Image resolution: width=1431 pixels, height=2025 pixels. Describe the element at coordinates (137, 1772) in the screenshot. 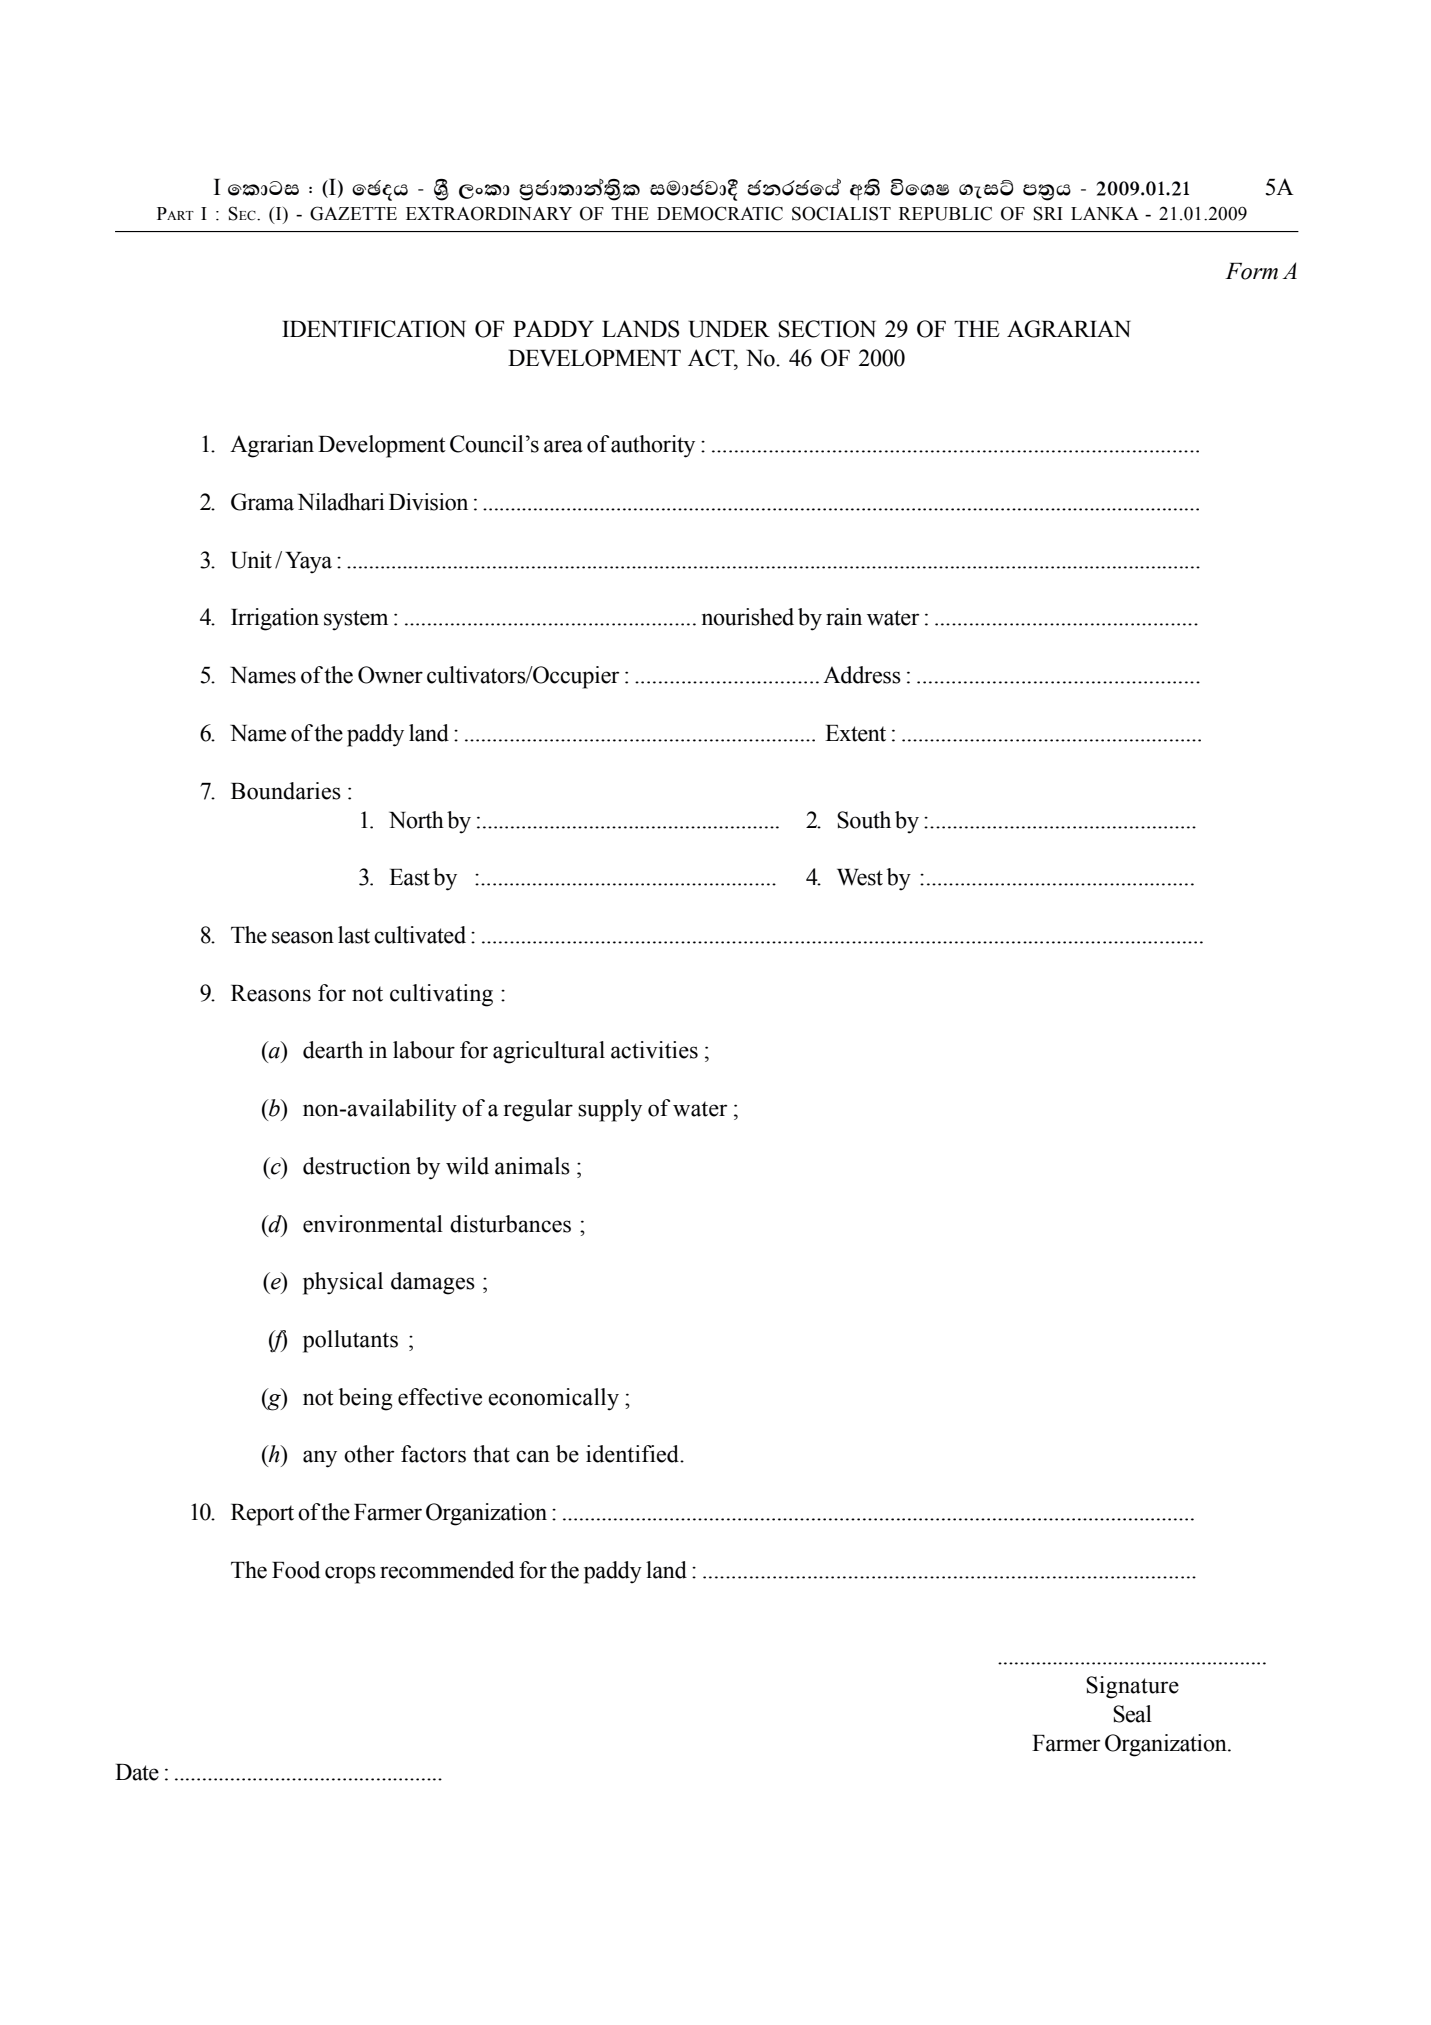

I see `Date` at that location.
